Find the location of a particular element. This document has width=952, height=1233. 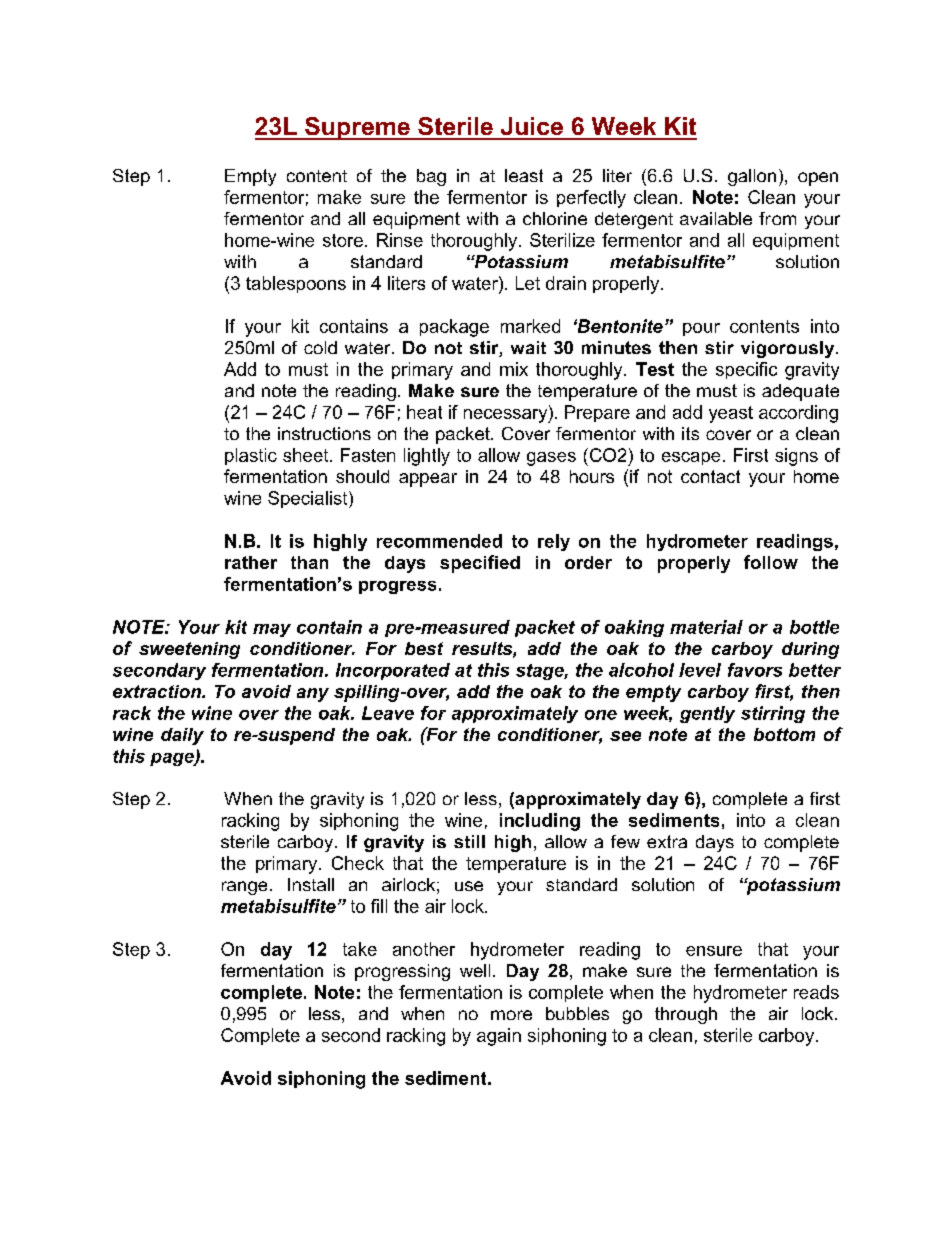

including is located at coordinates (540, 822).
